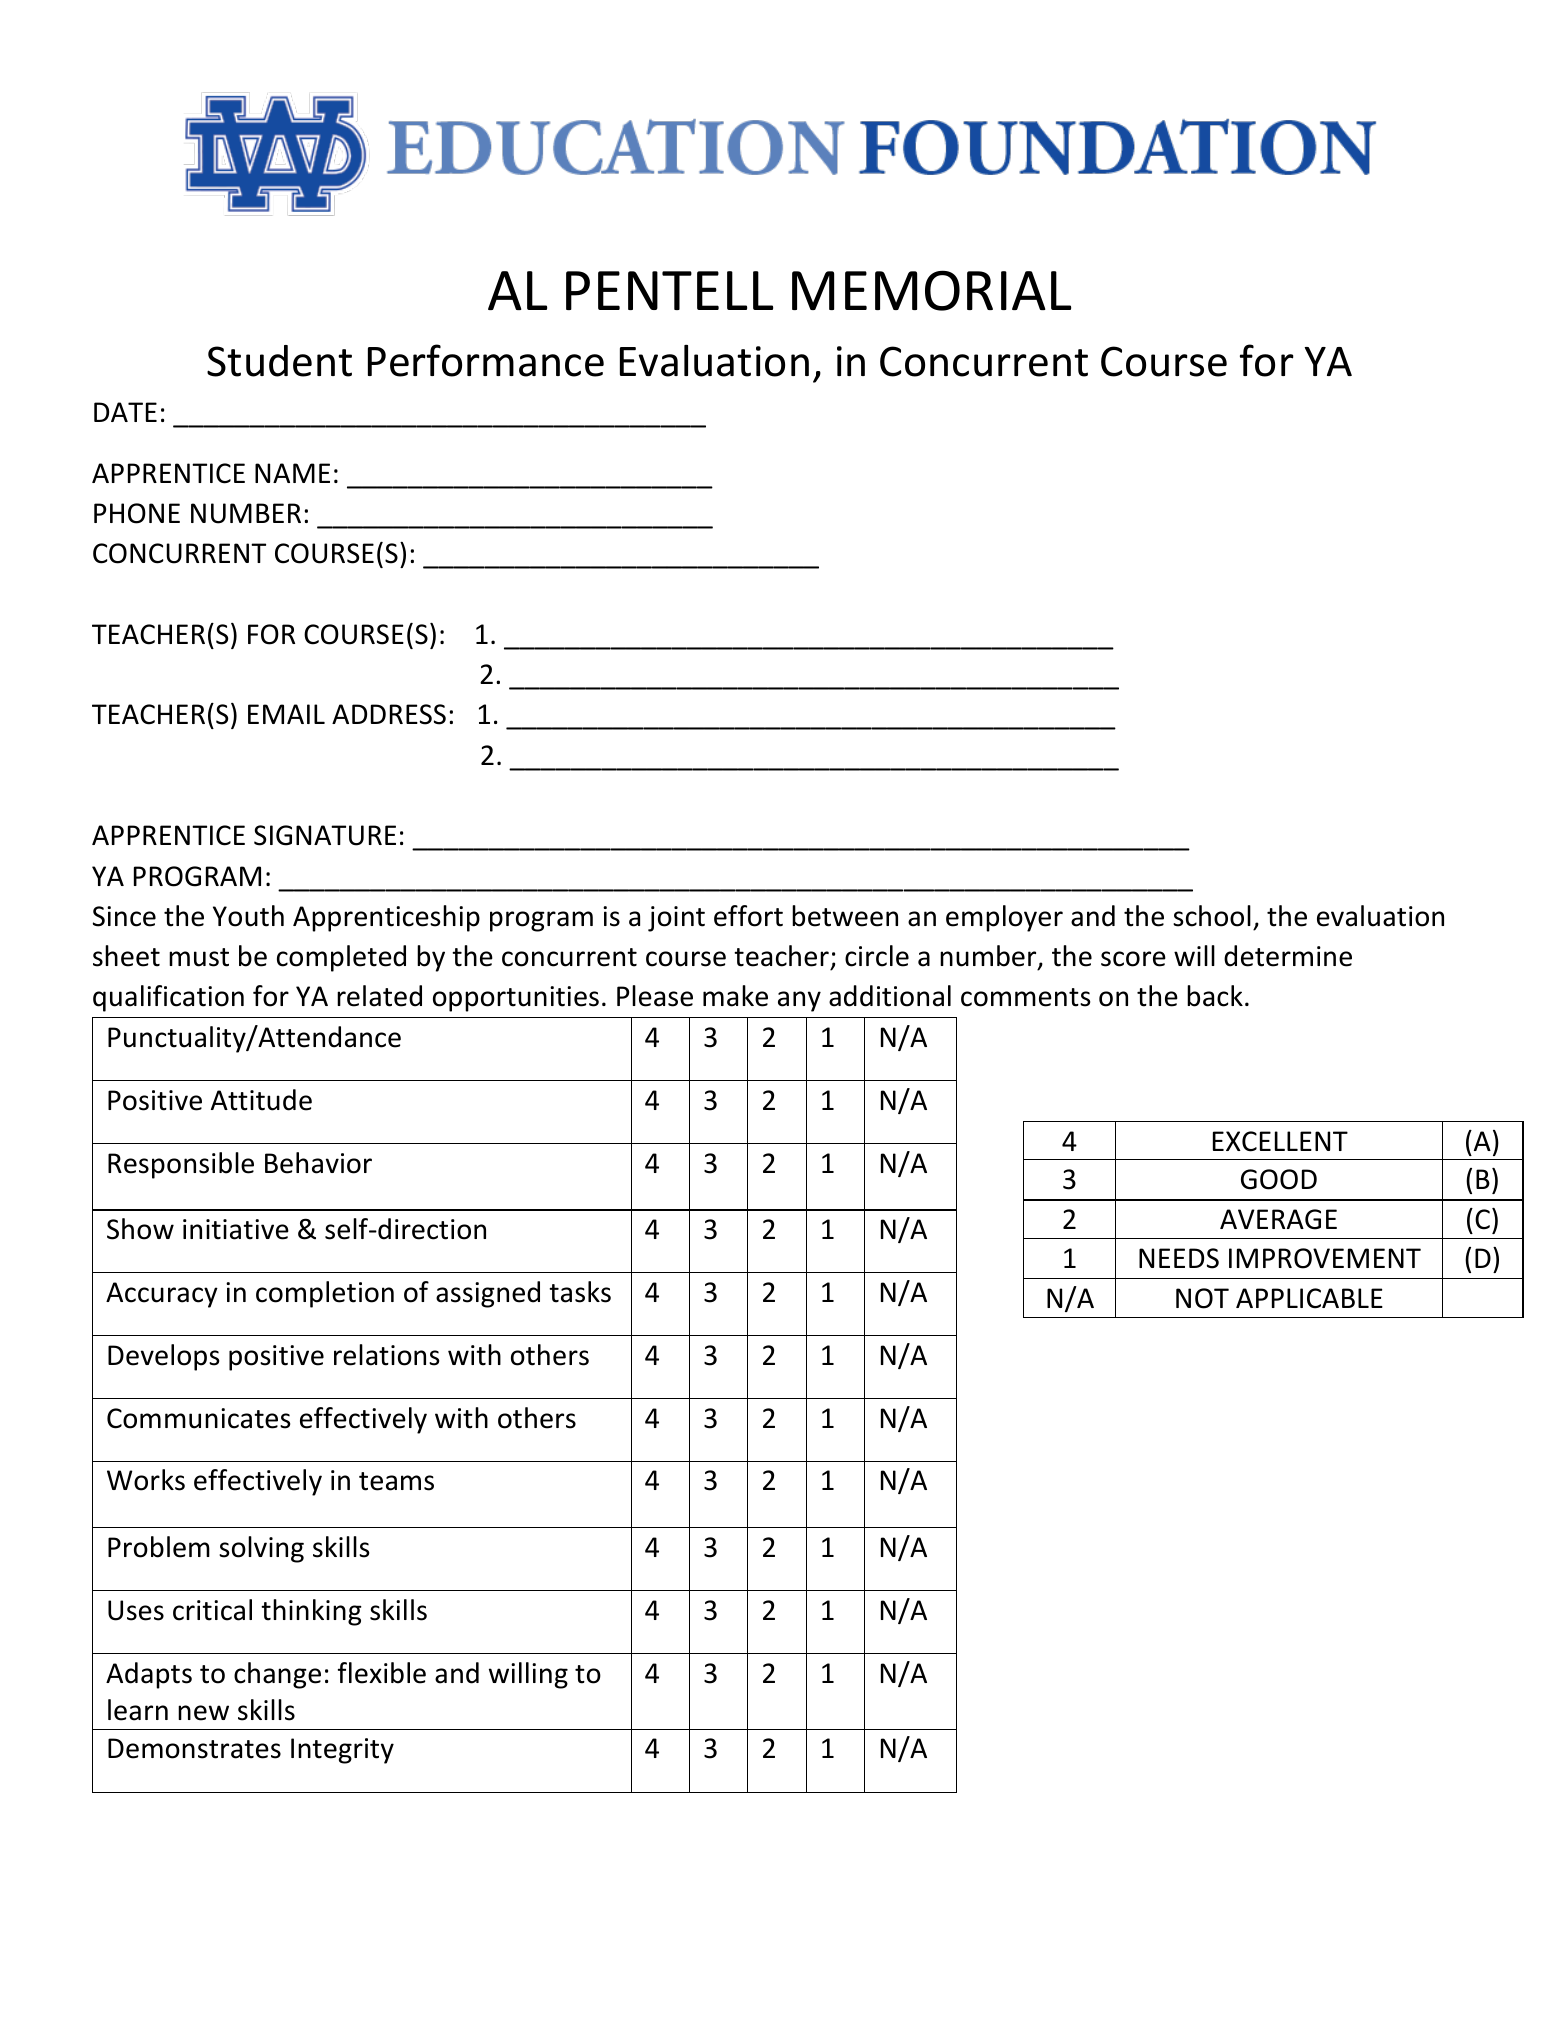 This screenshot has height=2019, width=1560. What do you see at coordinates (1202, 1298) in the screenshot?
I see `NOT` at bounding box center [1202, 1298].
